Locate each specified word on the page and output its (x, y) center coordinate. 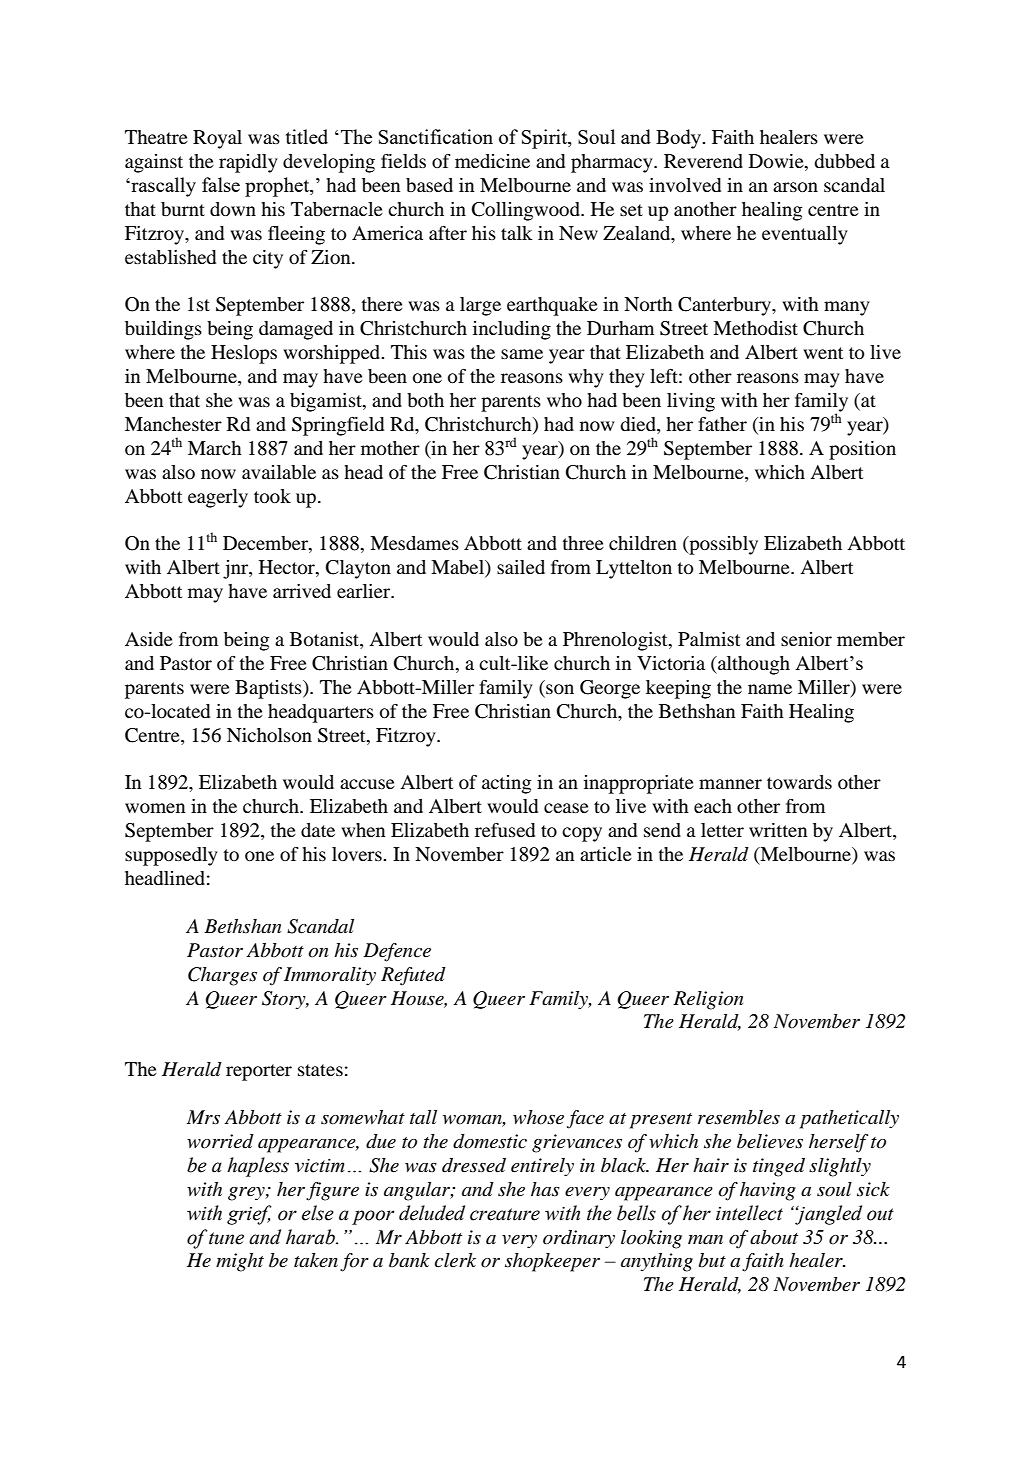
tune (226, 1238)
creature (505, 1214)
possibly (722, 545)
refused (505, 830)
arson (795, 187)
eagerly (218, 498)
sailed (521, 567)
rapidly (248, 163)
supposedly (171, 856)
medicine (492, 161)
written (778, 830)
